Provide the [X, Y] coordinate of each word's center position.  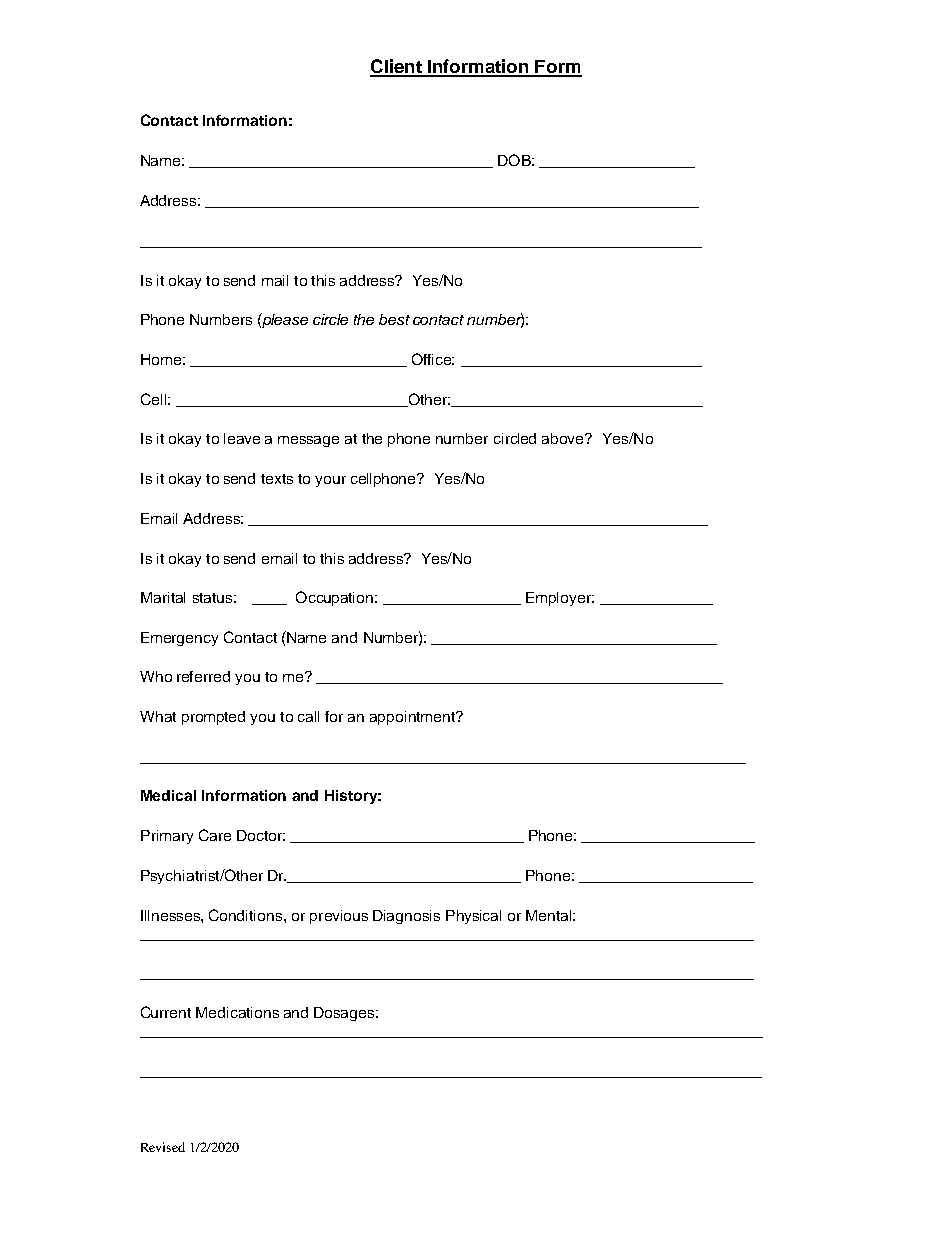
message [308, 441]
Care [215, 835]
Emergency [179, 639]
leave [242, 438]
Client [397, 67]
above [564, 438]
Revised [163, 1147]
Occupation [336, 598]
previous [339, 917]
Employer [560, 599]
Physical [473, 917]
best [394, 319]
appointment [413, 718]
